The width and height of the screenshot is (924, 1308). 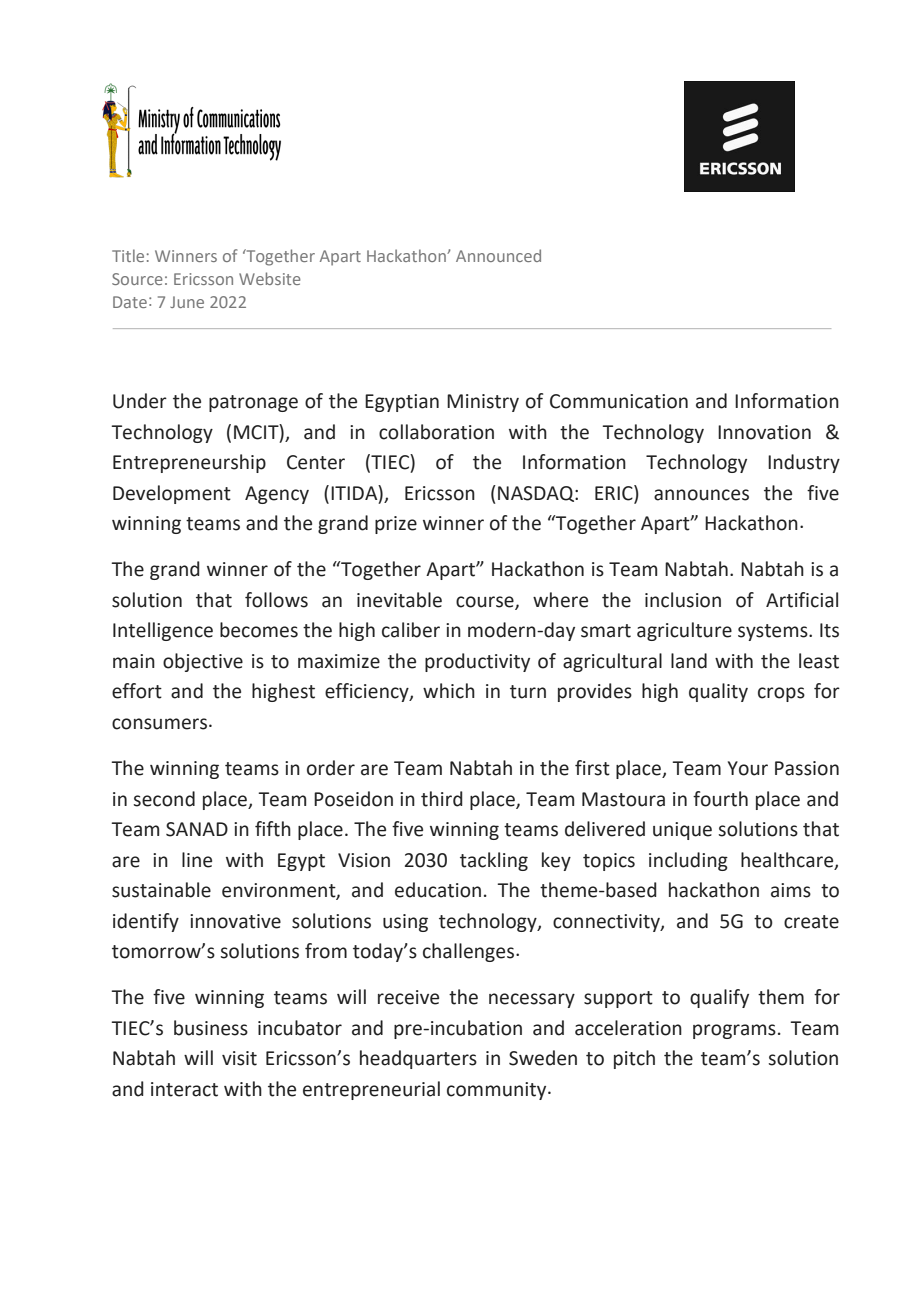 What do you see at coordinates (764, 432) in the screenshot?
I see `Innovation` at bounding box center [764, 432].
